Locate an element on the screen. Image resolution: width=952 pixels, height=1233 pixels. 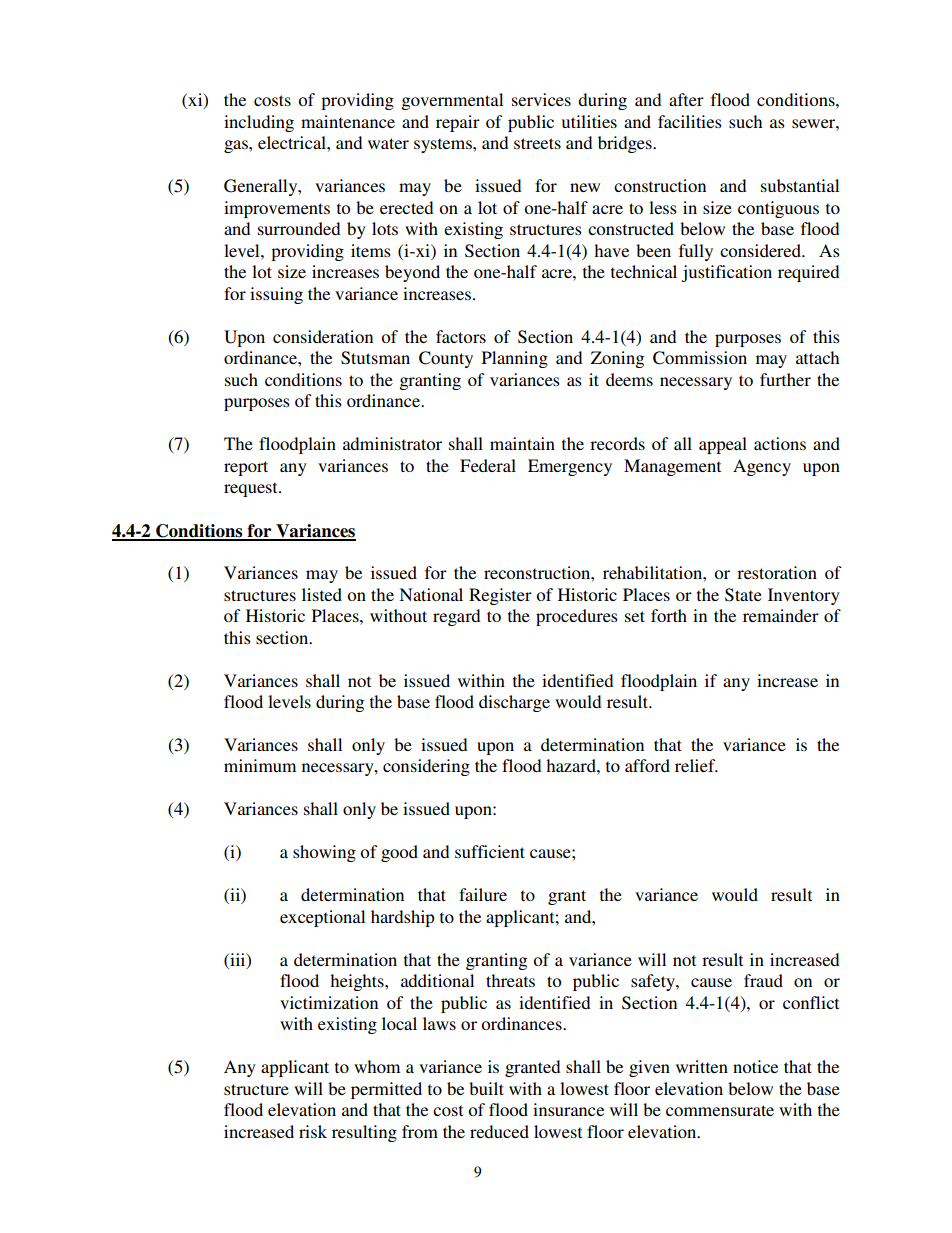
commensurate is located at coordinates (720, 1110).
